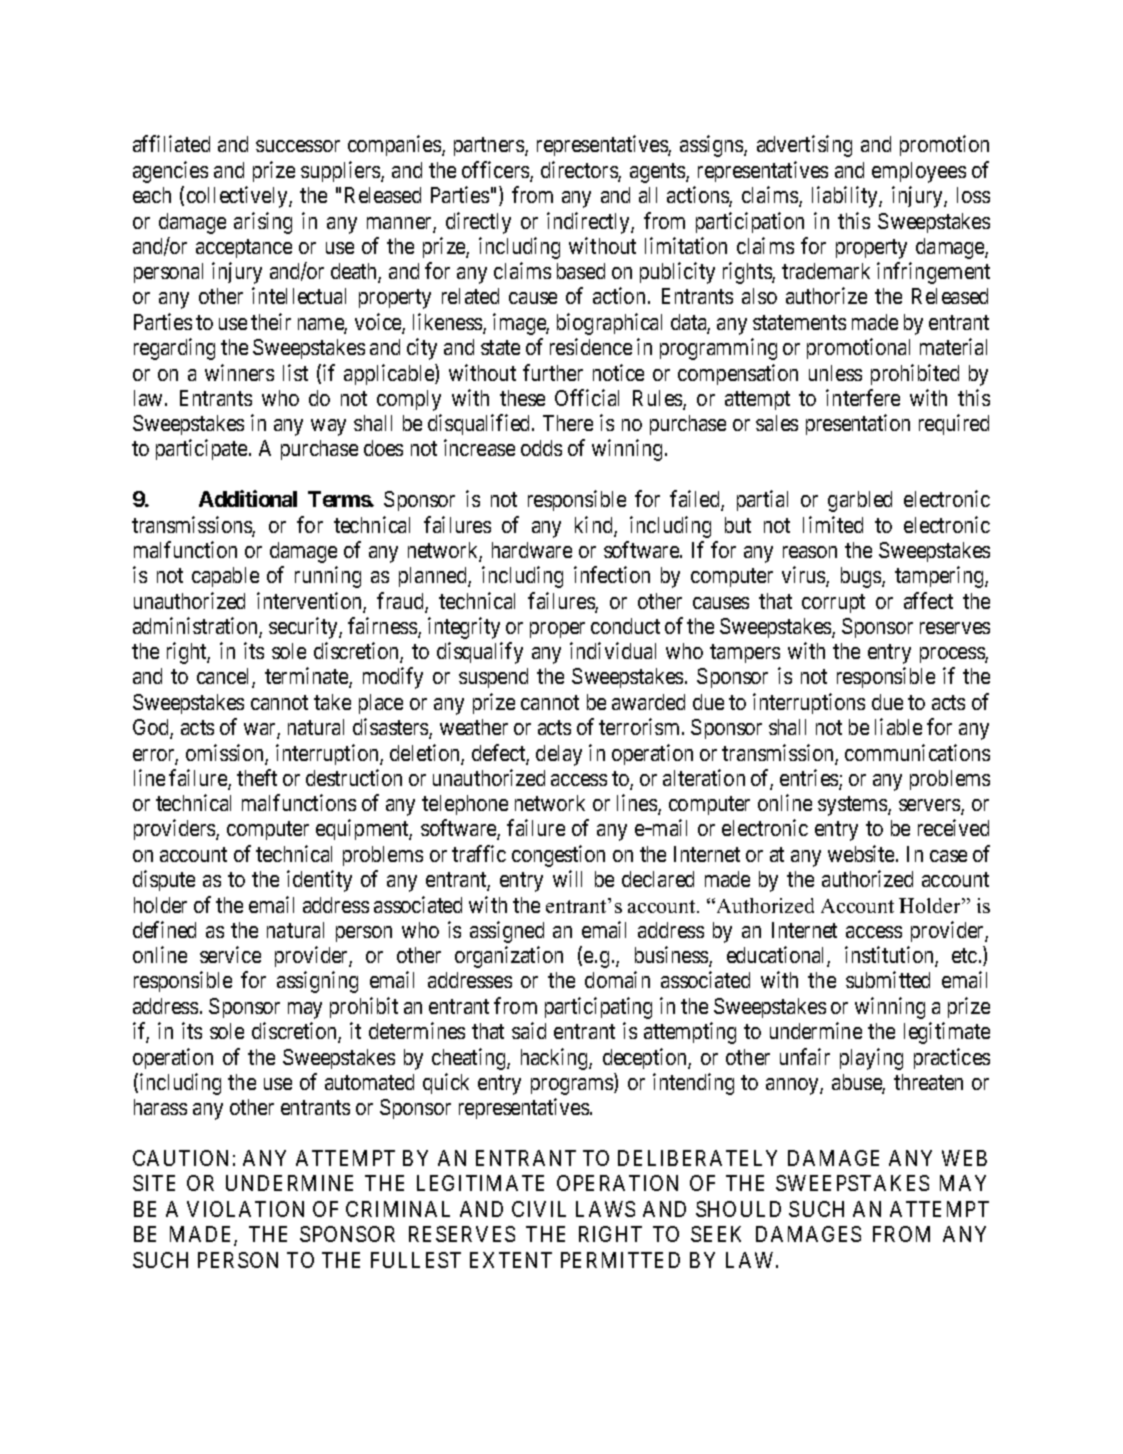 The height and width of the page is (1454, 1123). I want to click on suspend, so click(493, 678).
